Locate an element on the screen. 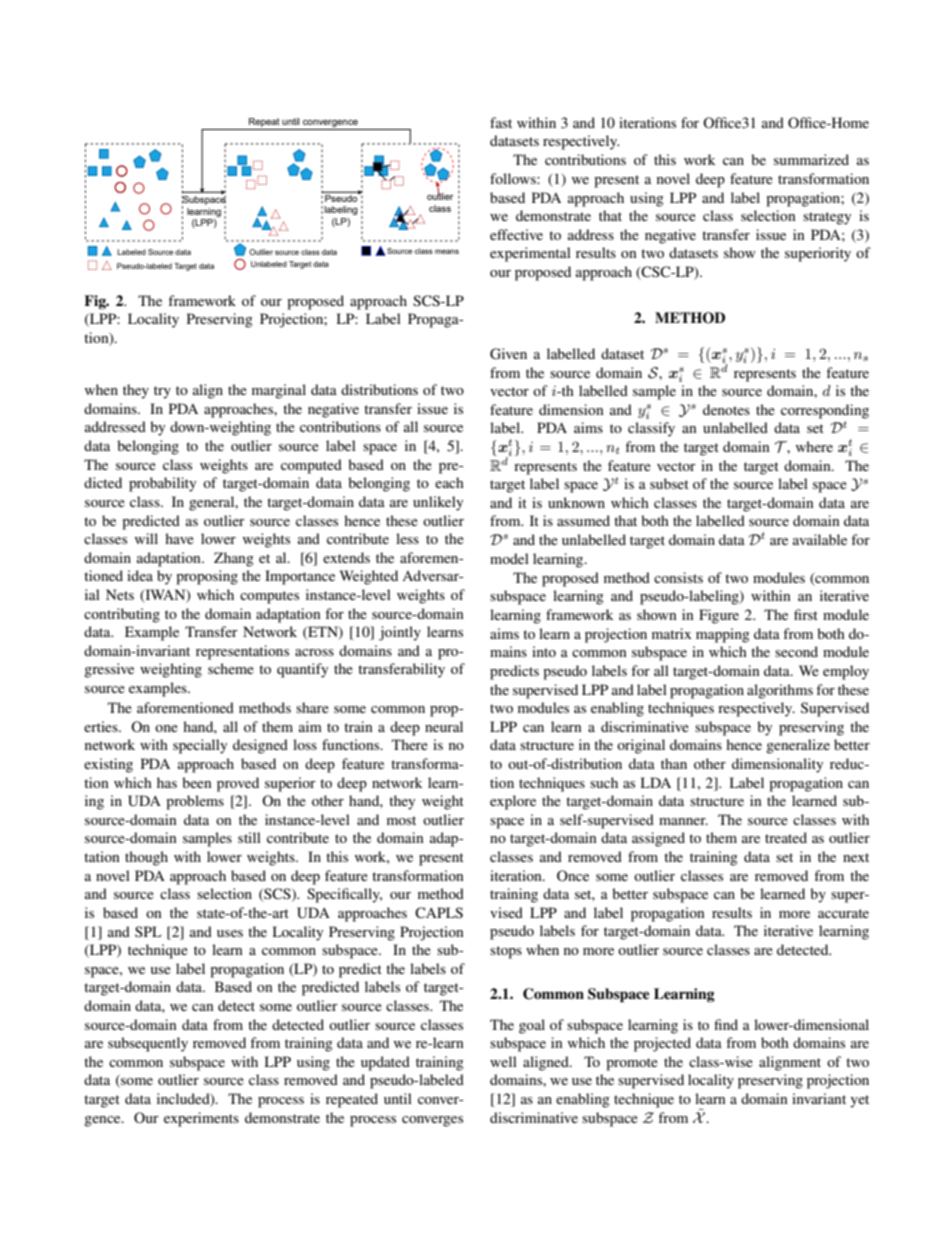 This screenshot has height=1233, width=952. contributing is located at coordinates (122, 615).
